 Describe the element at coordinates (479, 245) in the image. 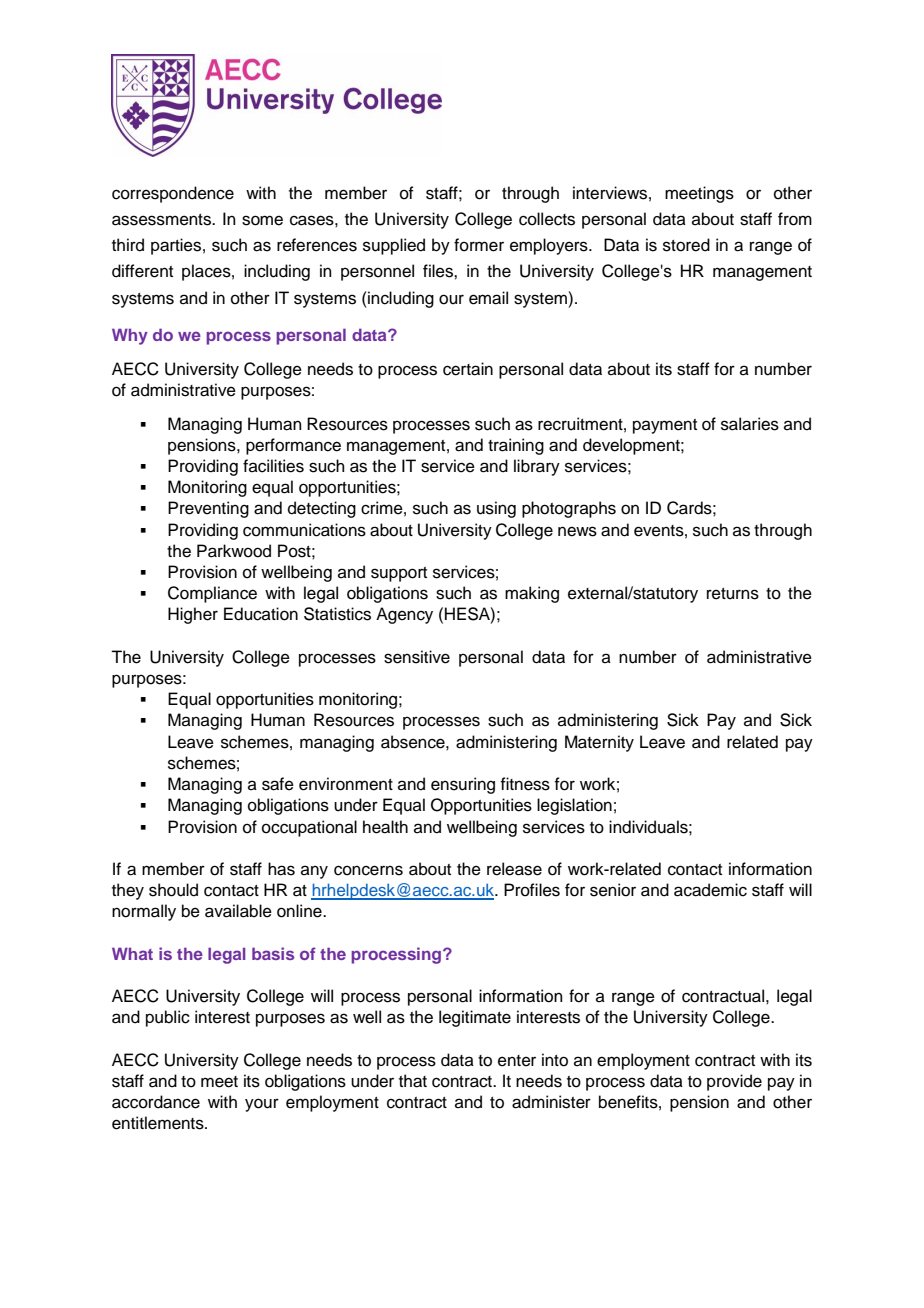

I see `former` at that location.
